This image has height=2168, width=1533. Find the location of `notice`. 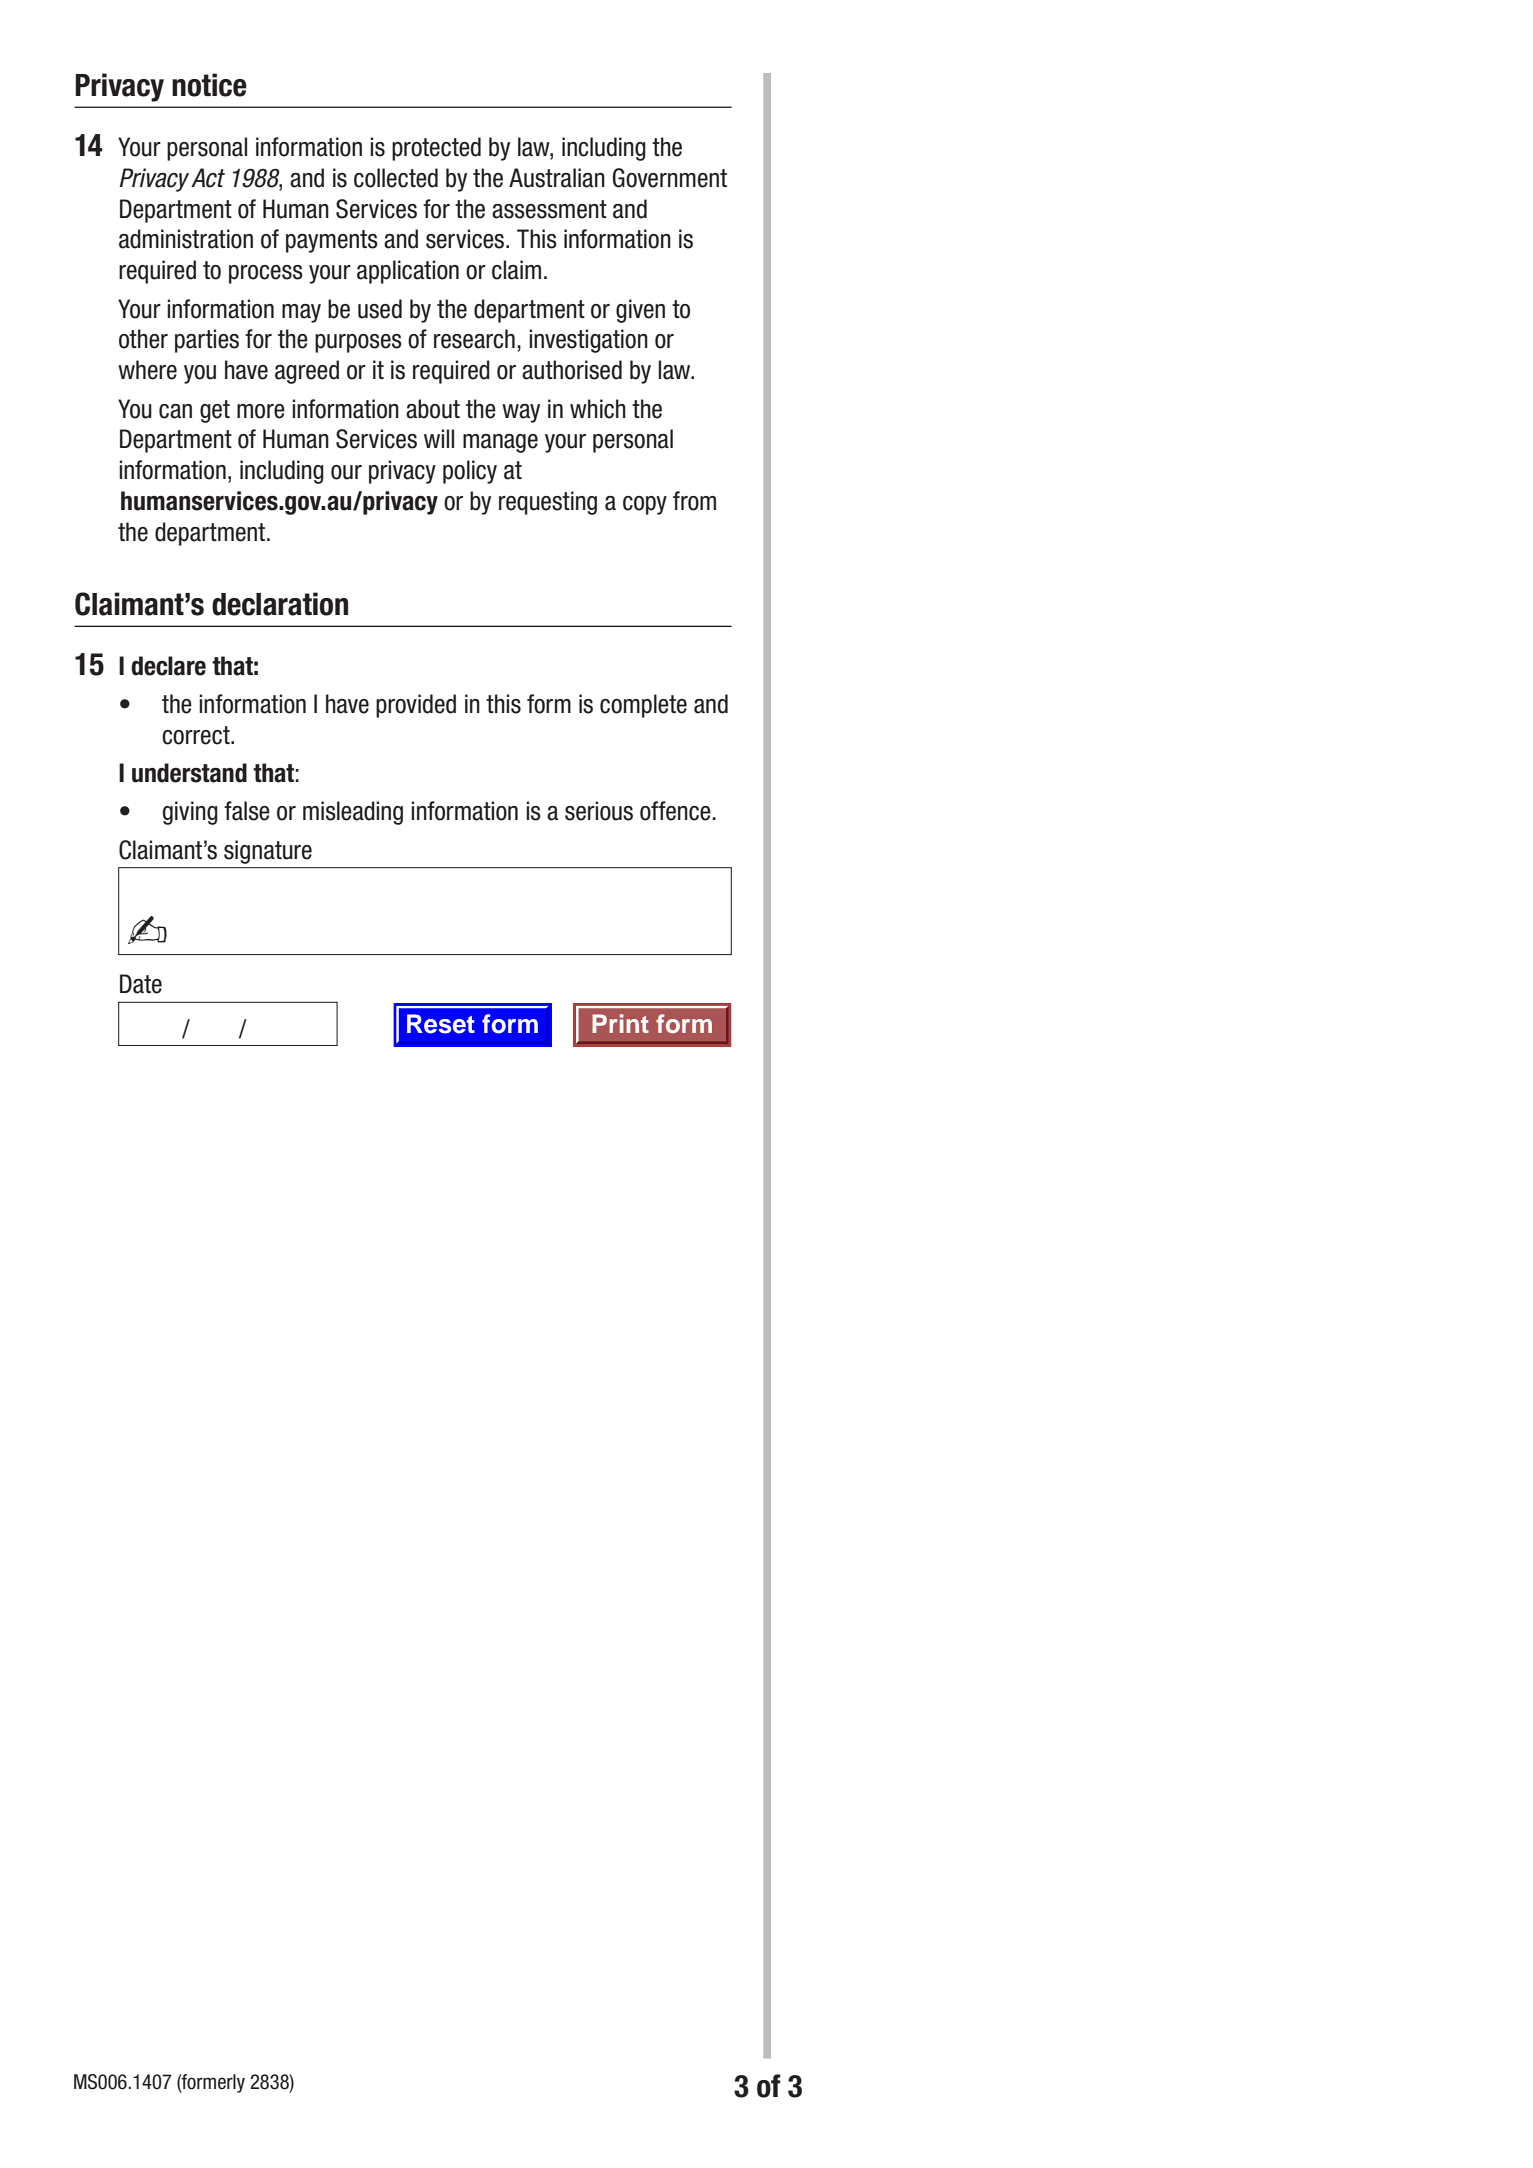

notice is located at coordinates (209, 85).
